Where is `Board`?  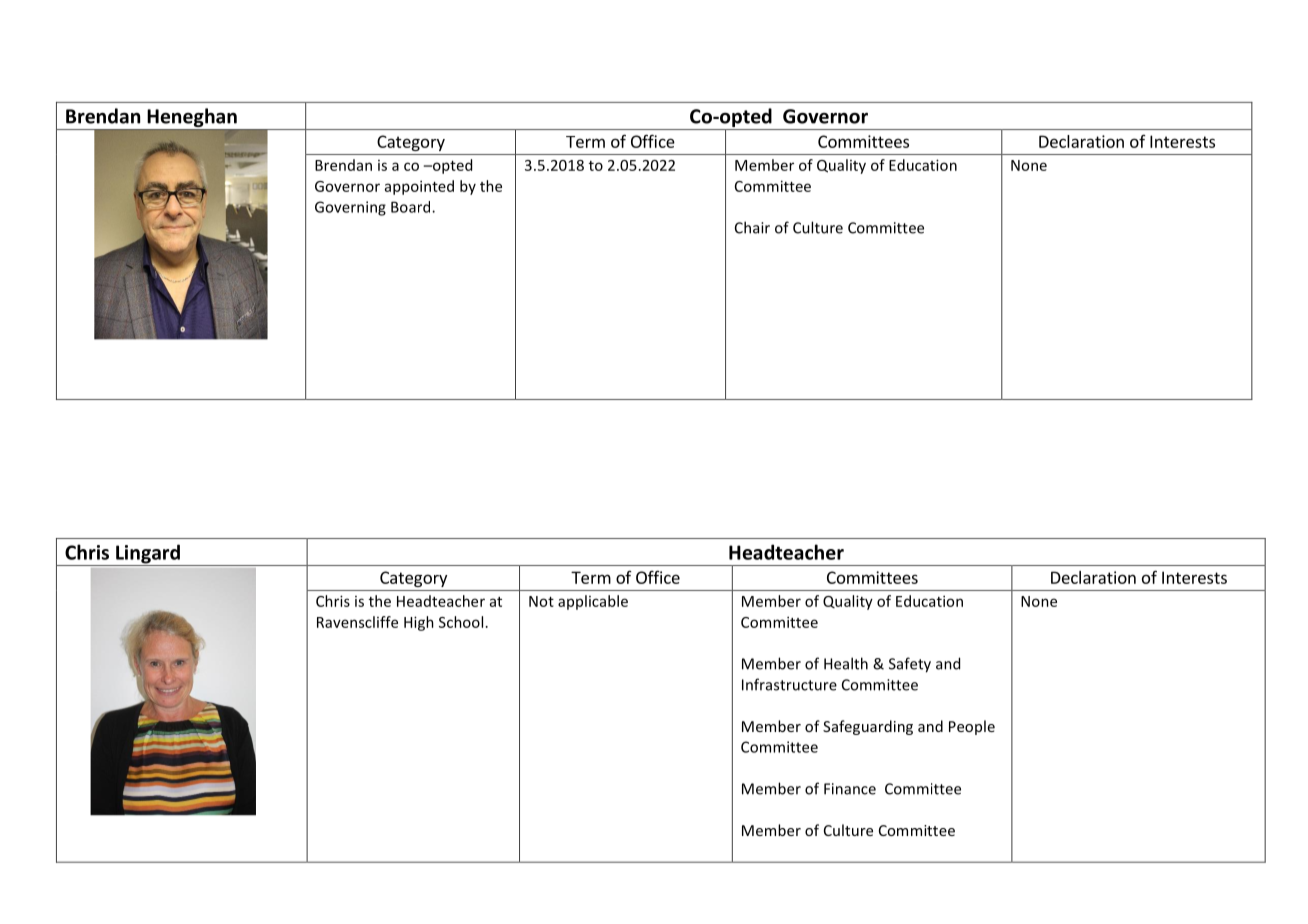
Board is located at coordinates (412, 207).
